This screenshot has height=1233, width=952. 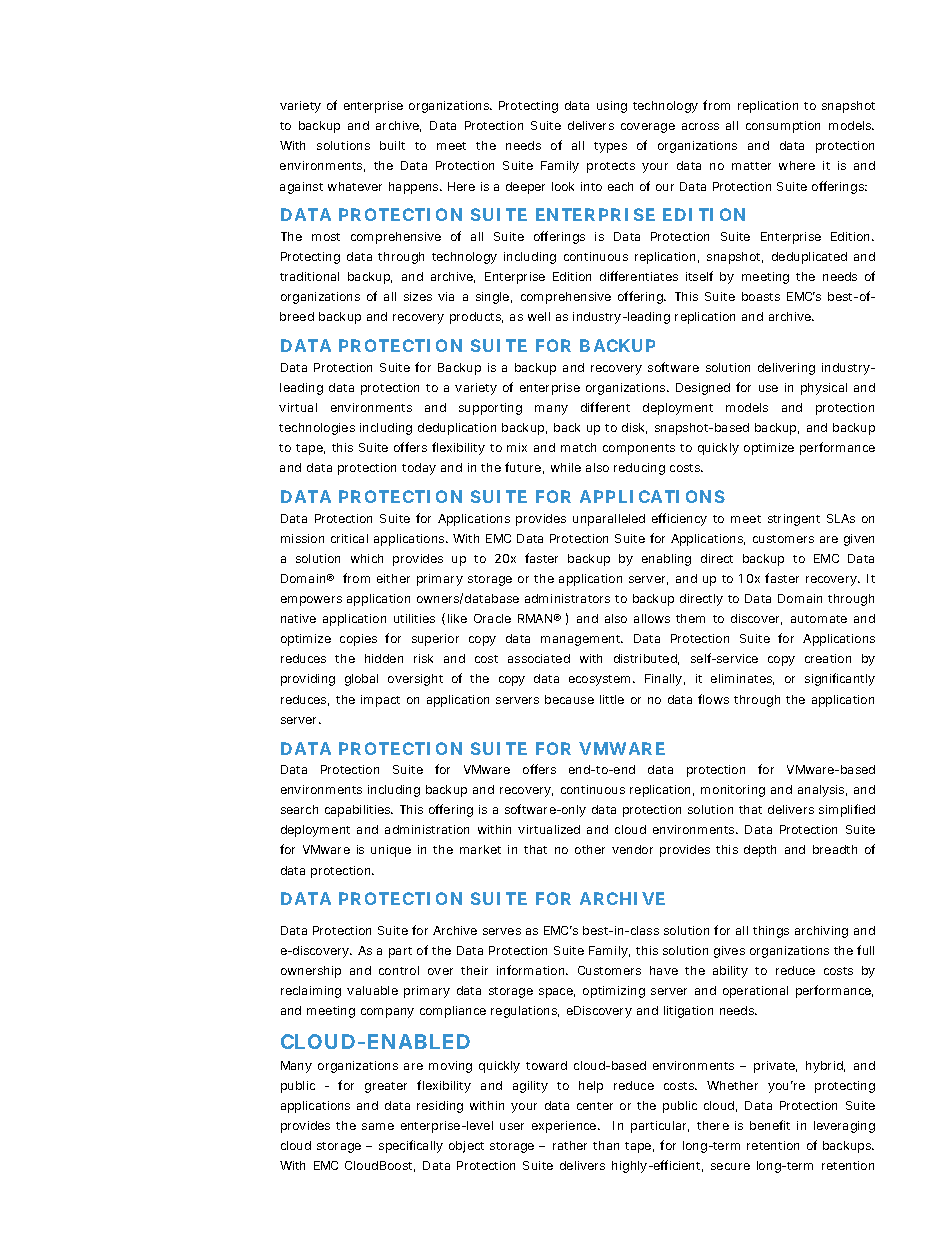 I want to click on benefit, so click(x=770, y=1125).
